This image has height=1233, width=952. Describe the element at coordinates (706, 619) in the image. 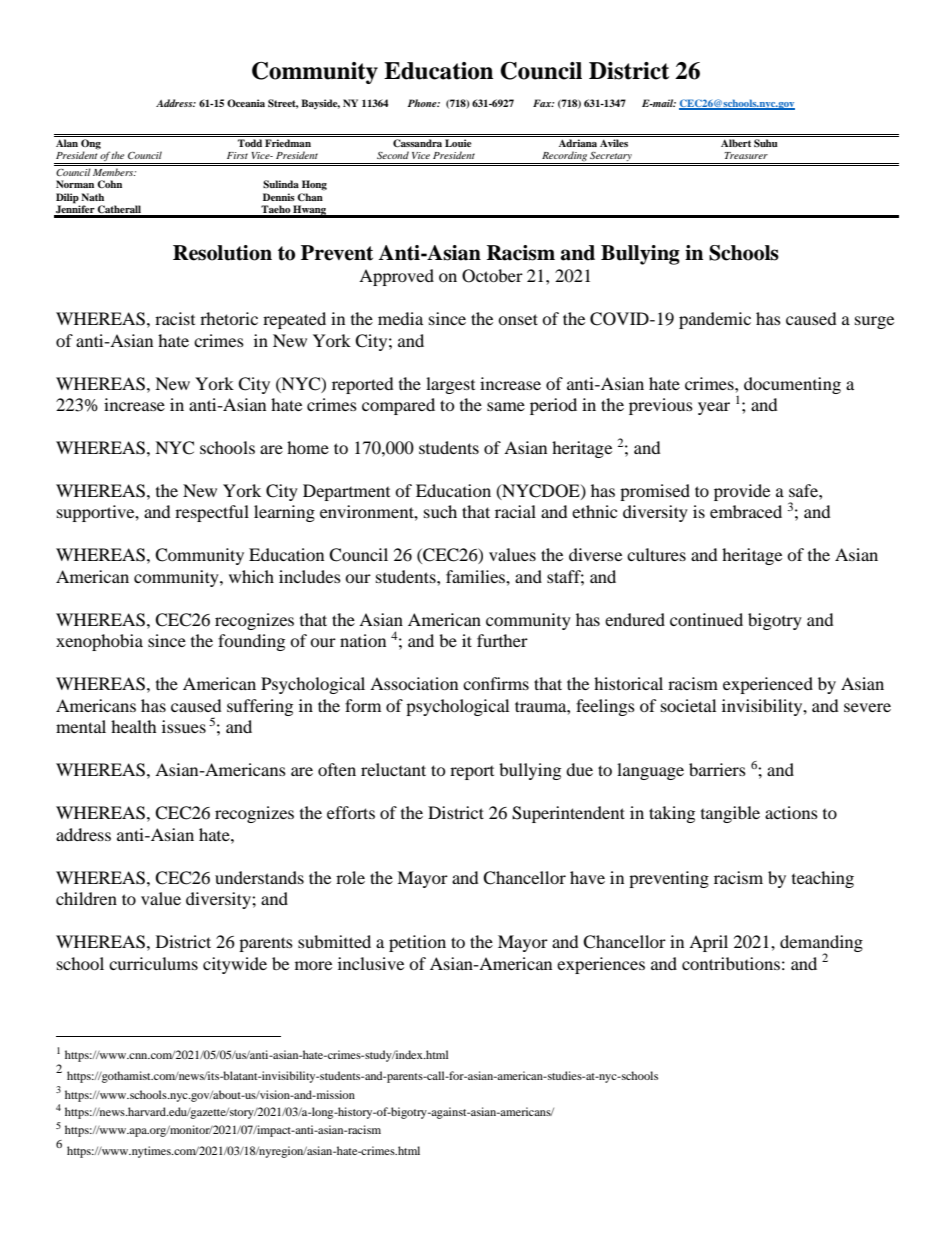

I see `continued` at that location.
